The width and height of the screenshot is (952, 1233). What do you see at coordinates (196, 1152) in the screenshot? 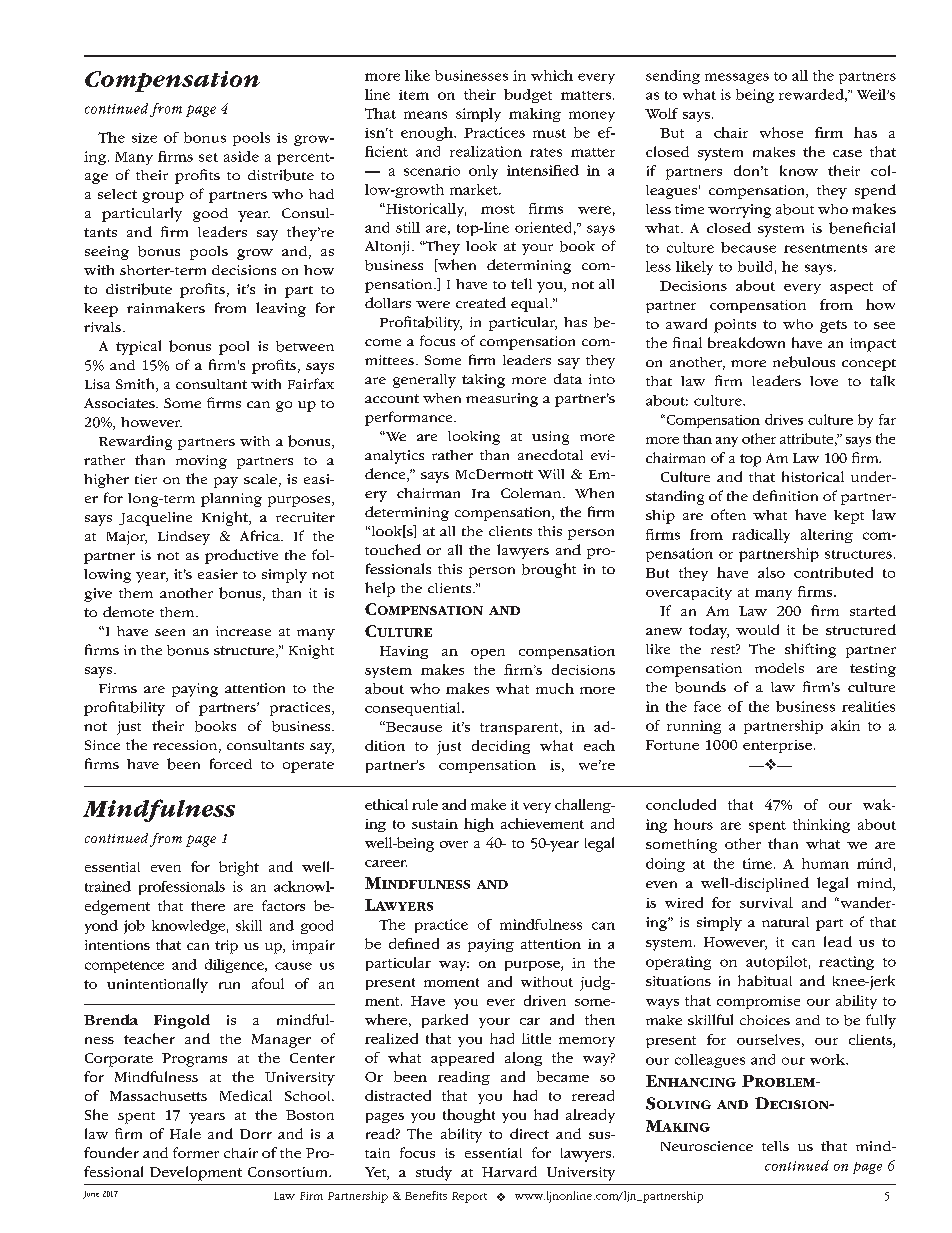
I see `former` at bounding box center [196, 1152].
